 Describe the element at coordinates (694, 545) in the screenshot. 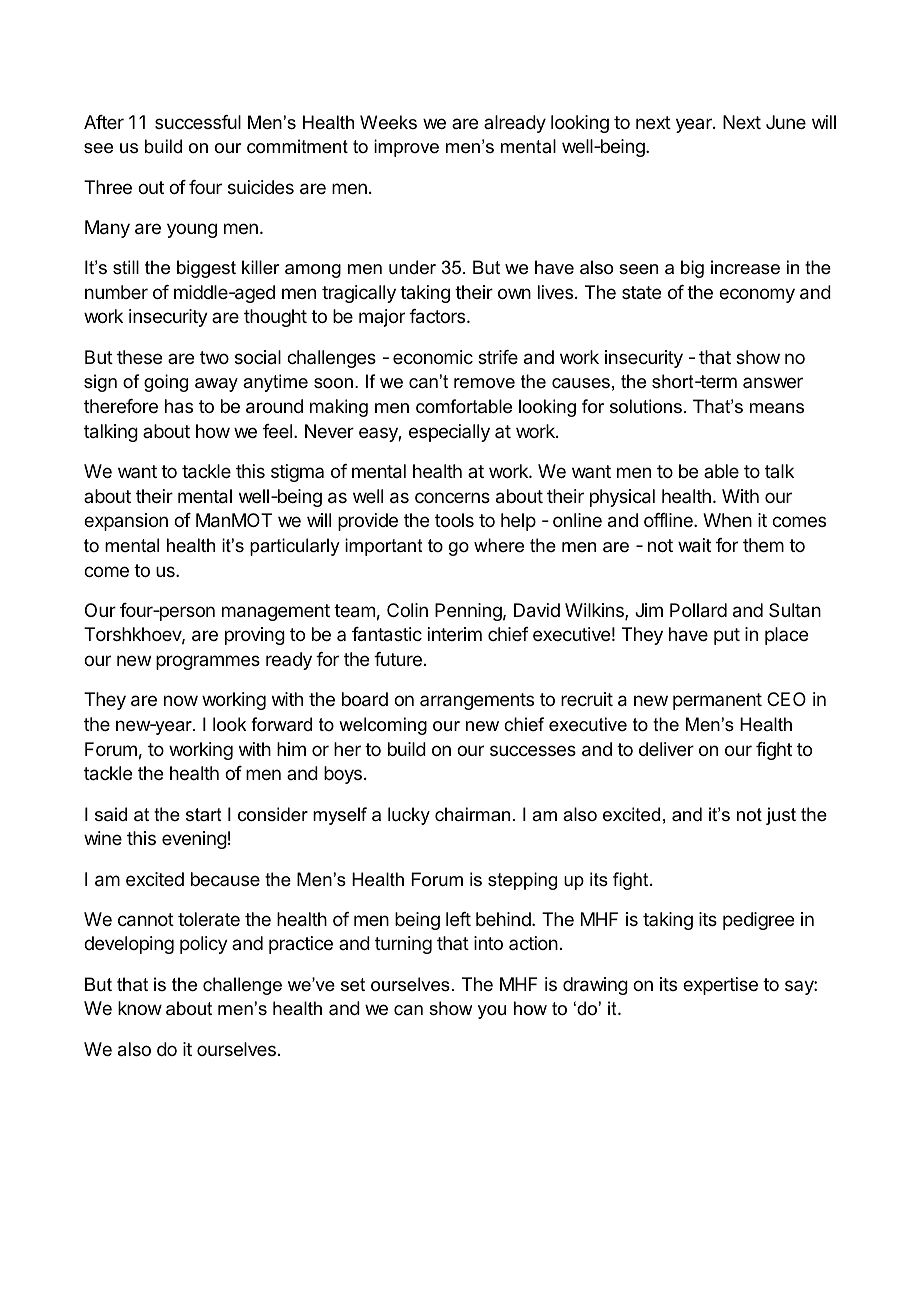

I see `wait` at that location.
